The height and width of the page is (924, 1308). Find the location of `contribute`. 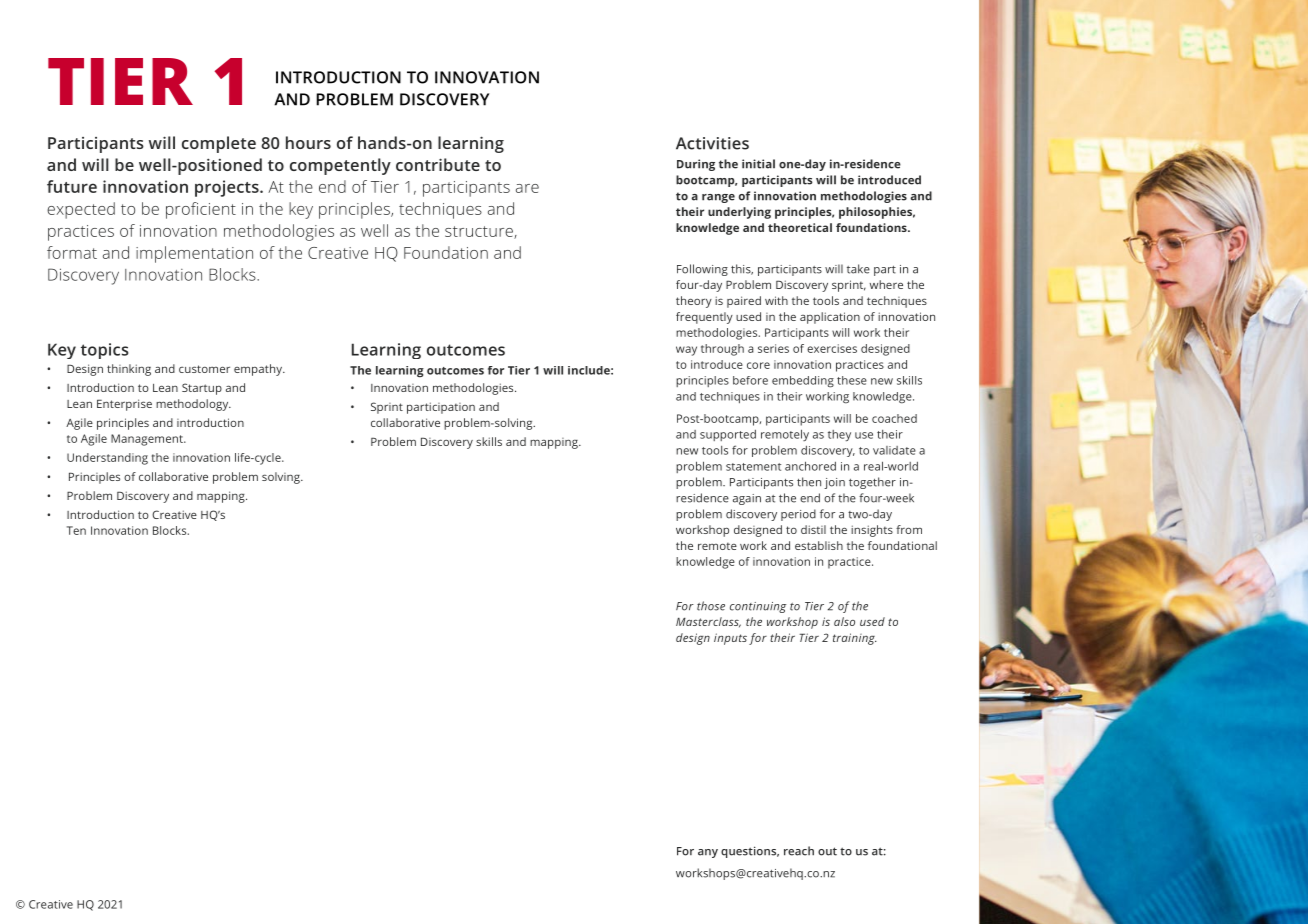

contribute is located at coordinates (438, 164).
